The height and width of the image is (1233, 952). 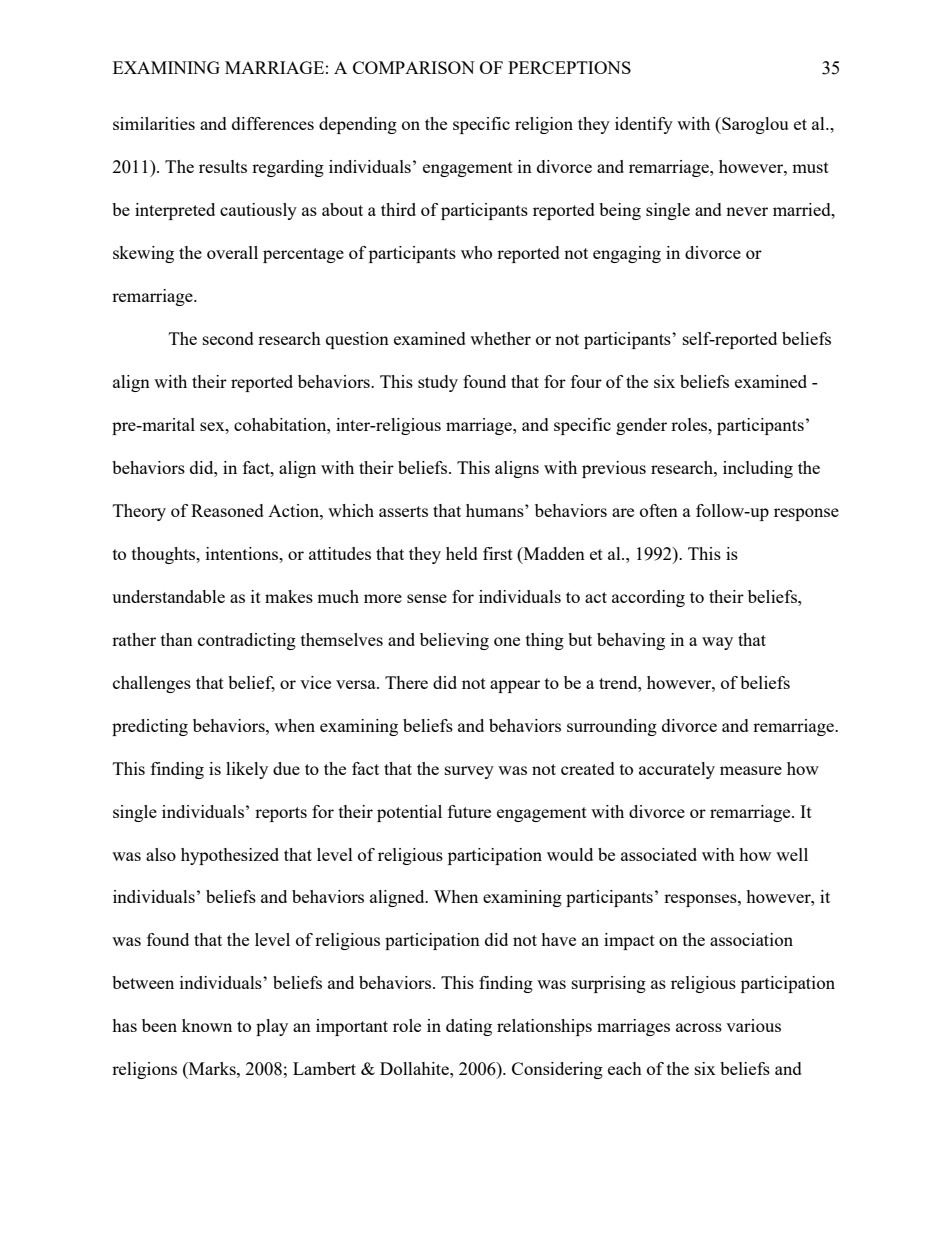 What do you see at coordinates (627, 254) in the image?
I see `engaging` at bounding box center [627, 254].
